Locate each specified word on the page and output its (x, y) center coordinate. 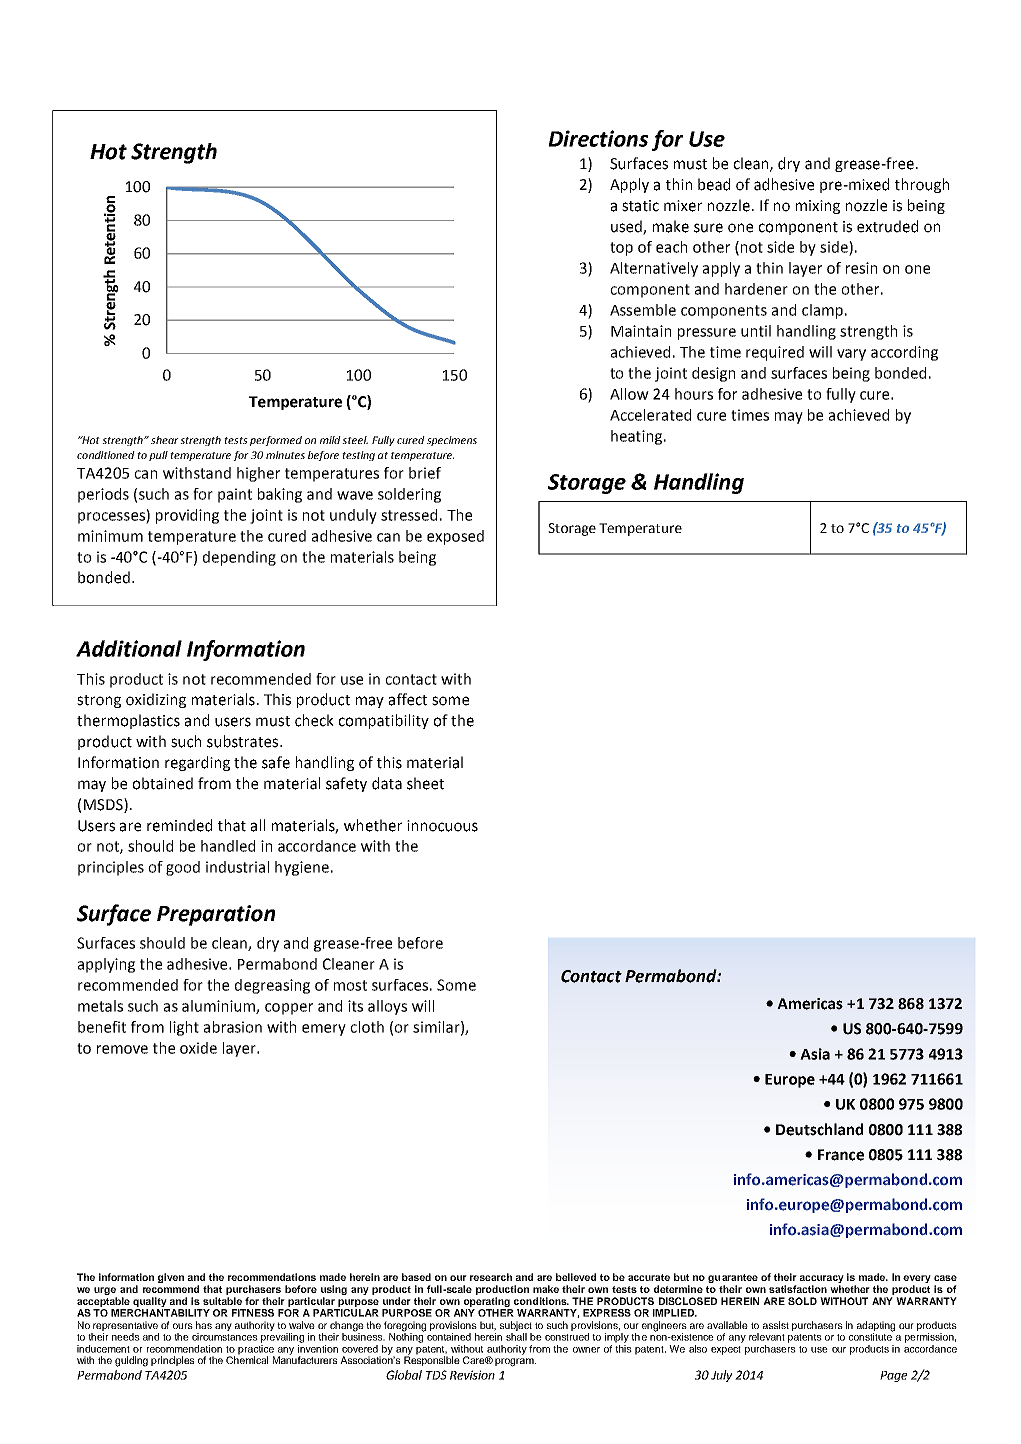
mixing (818, 207)
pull (158, 456)
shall (516, 1337)
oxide (198, 1048)
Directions (598, 138)
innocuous (442, 826)
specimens (452, 441)
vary (851, 355)
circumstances (225, 1337)
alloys (387, 1007)
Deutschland (819, 1129)
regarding (197, 763)
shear (165, 440)
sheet (425, 783)
